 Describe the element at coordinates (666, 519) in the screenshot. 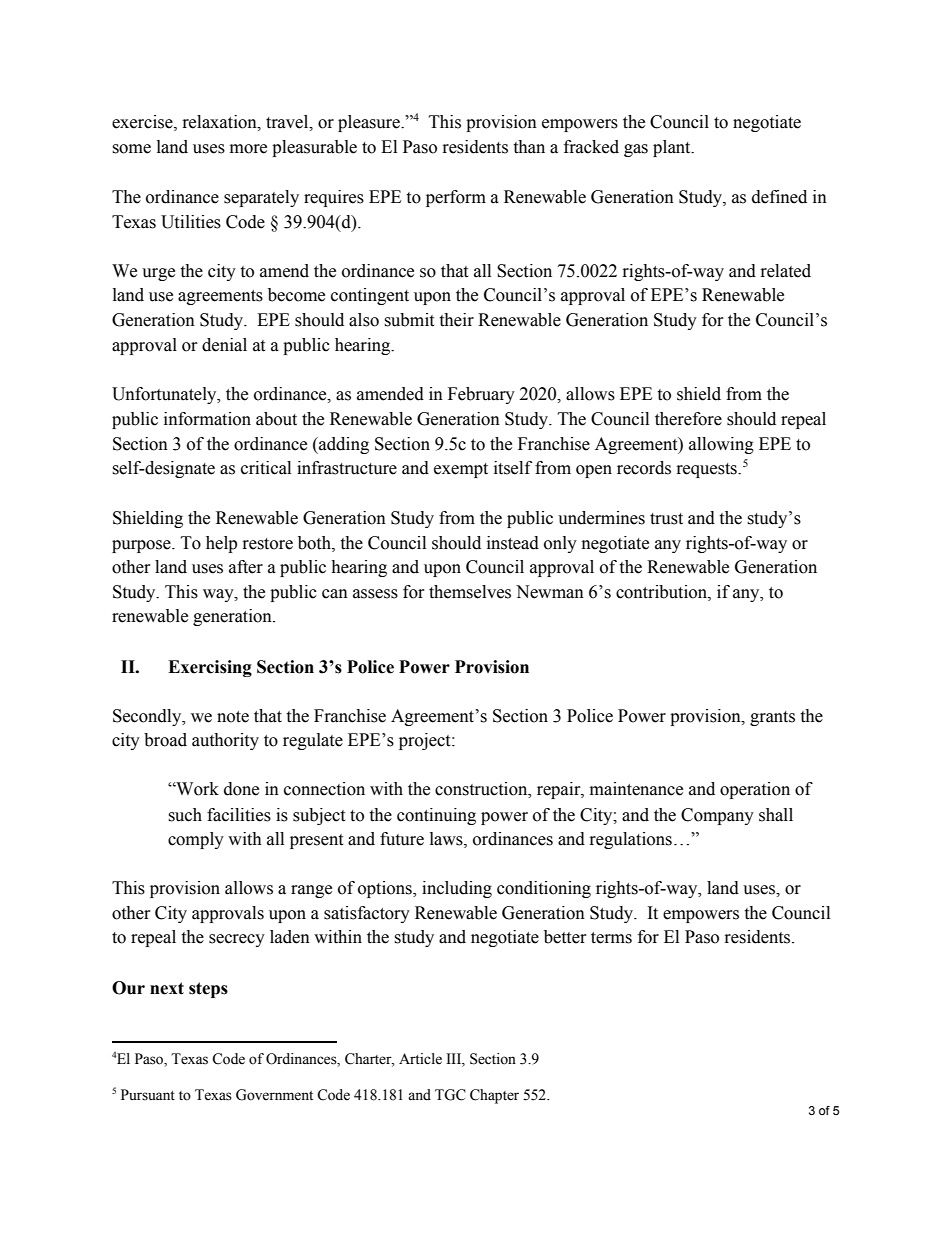

I see `trust` at that location.
